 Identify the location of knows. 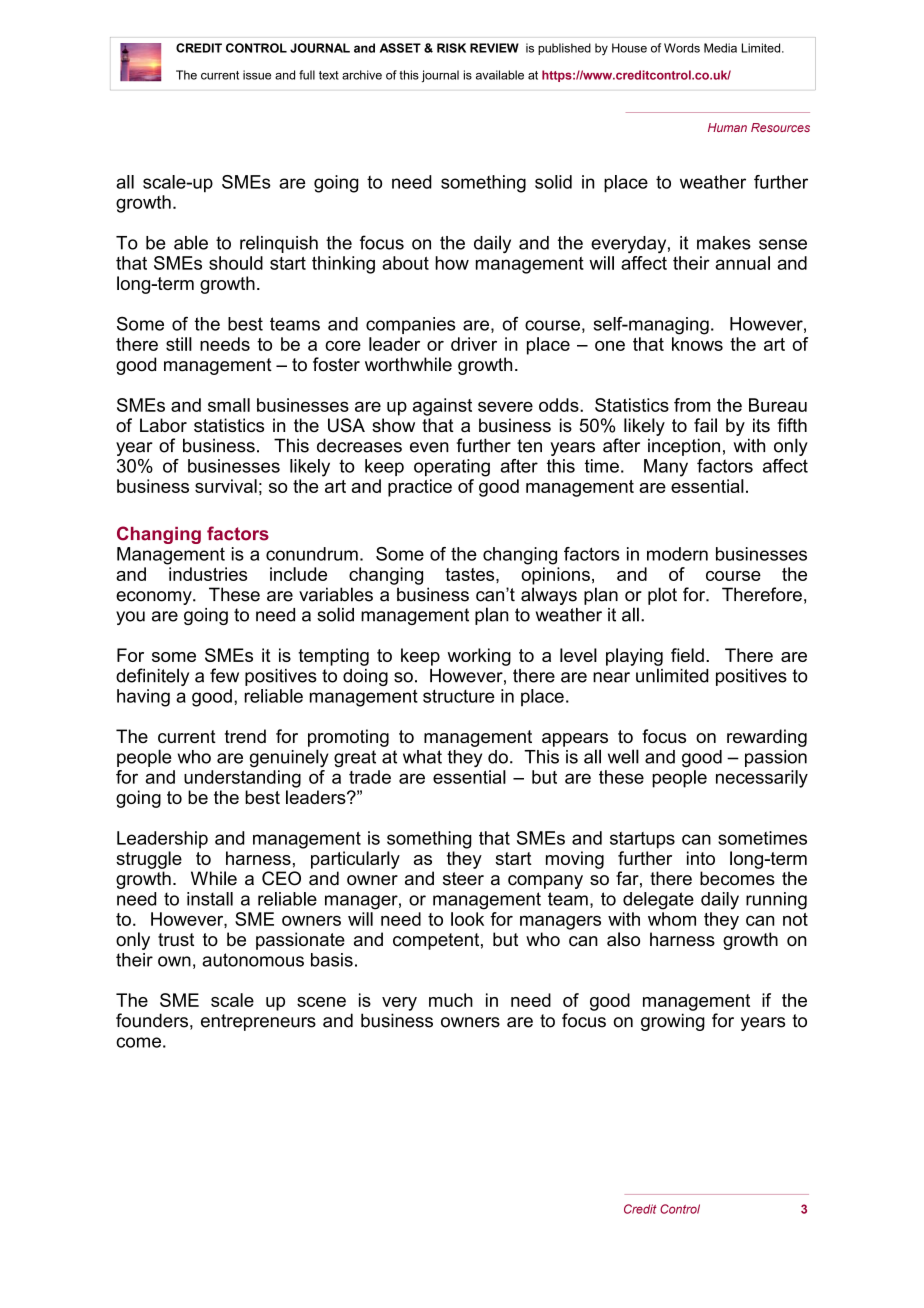
(697, 344).
